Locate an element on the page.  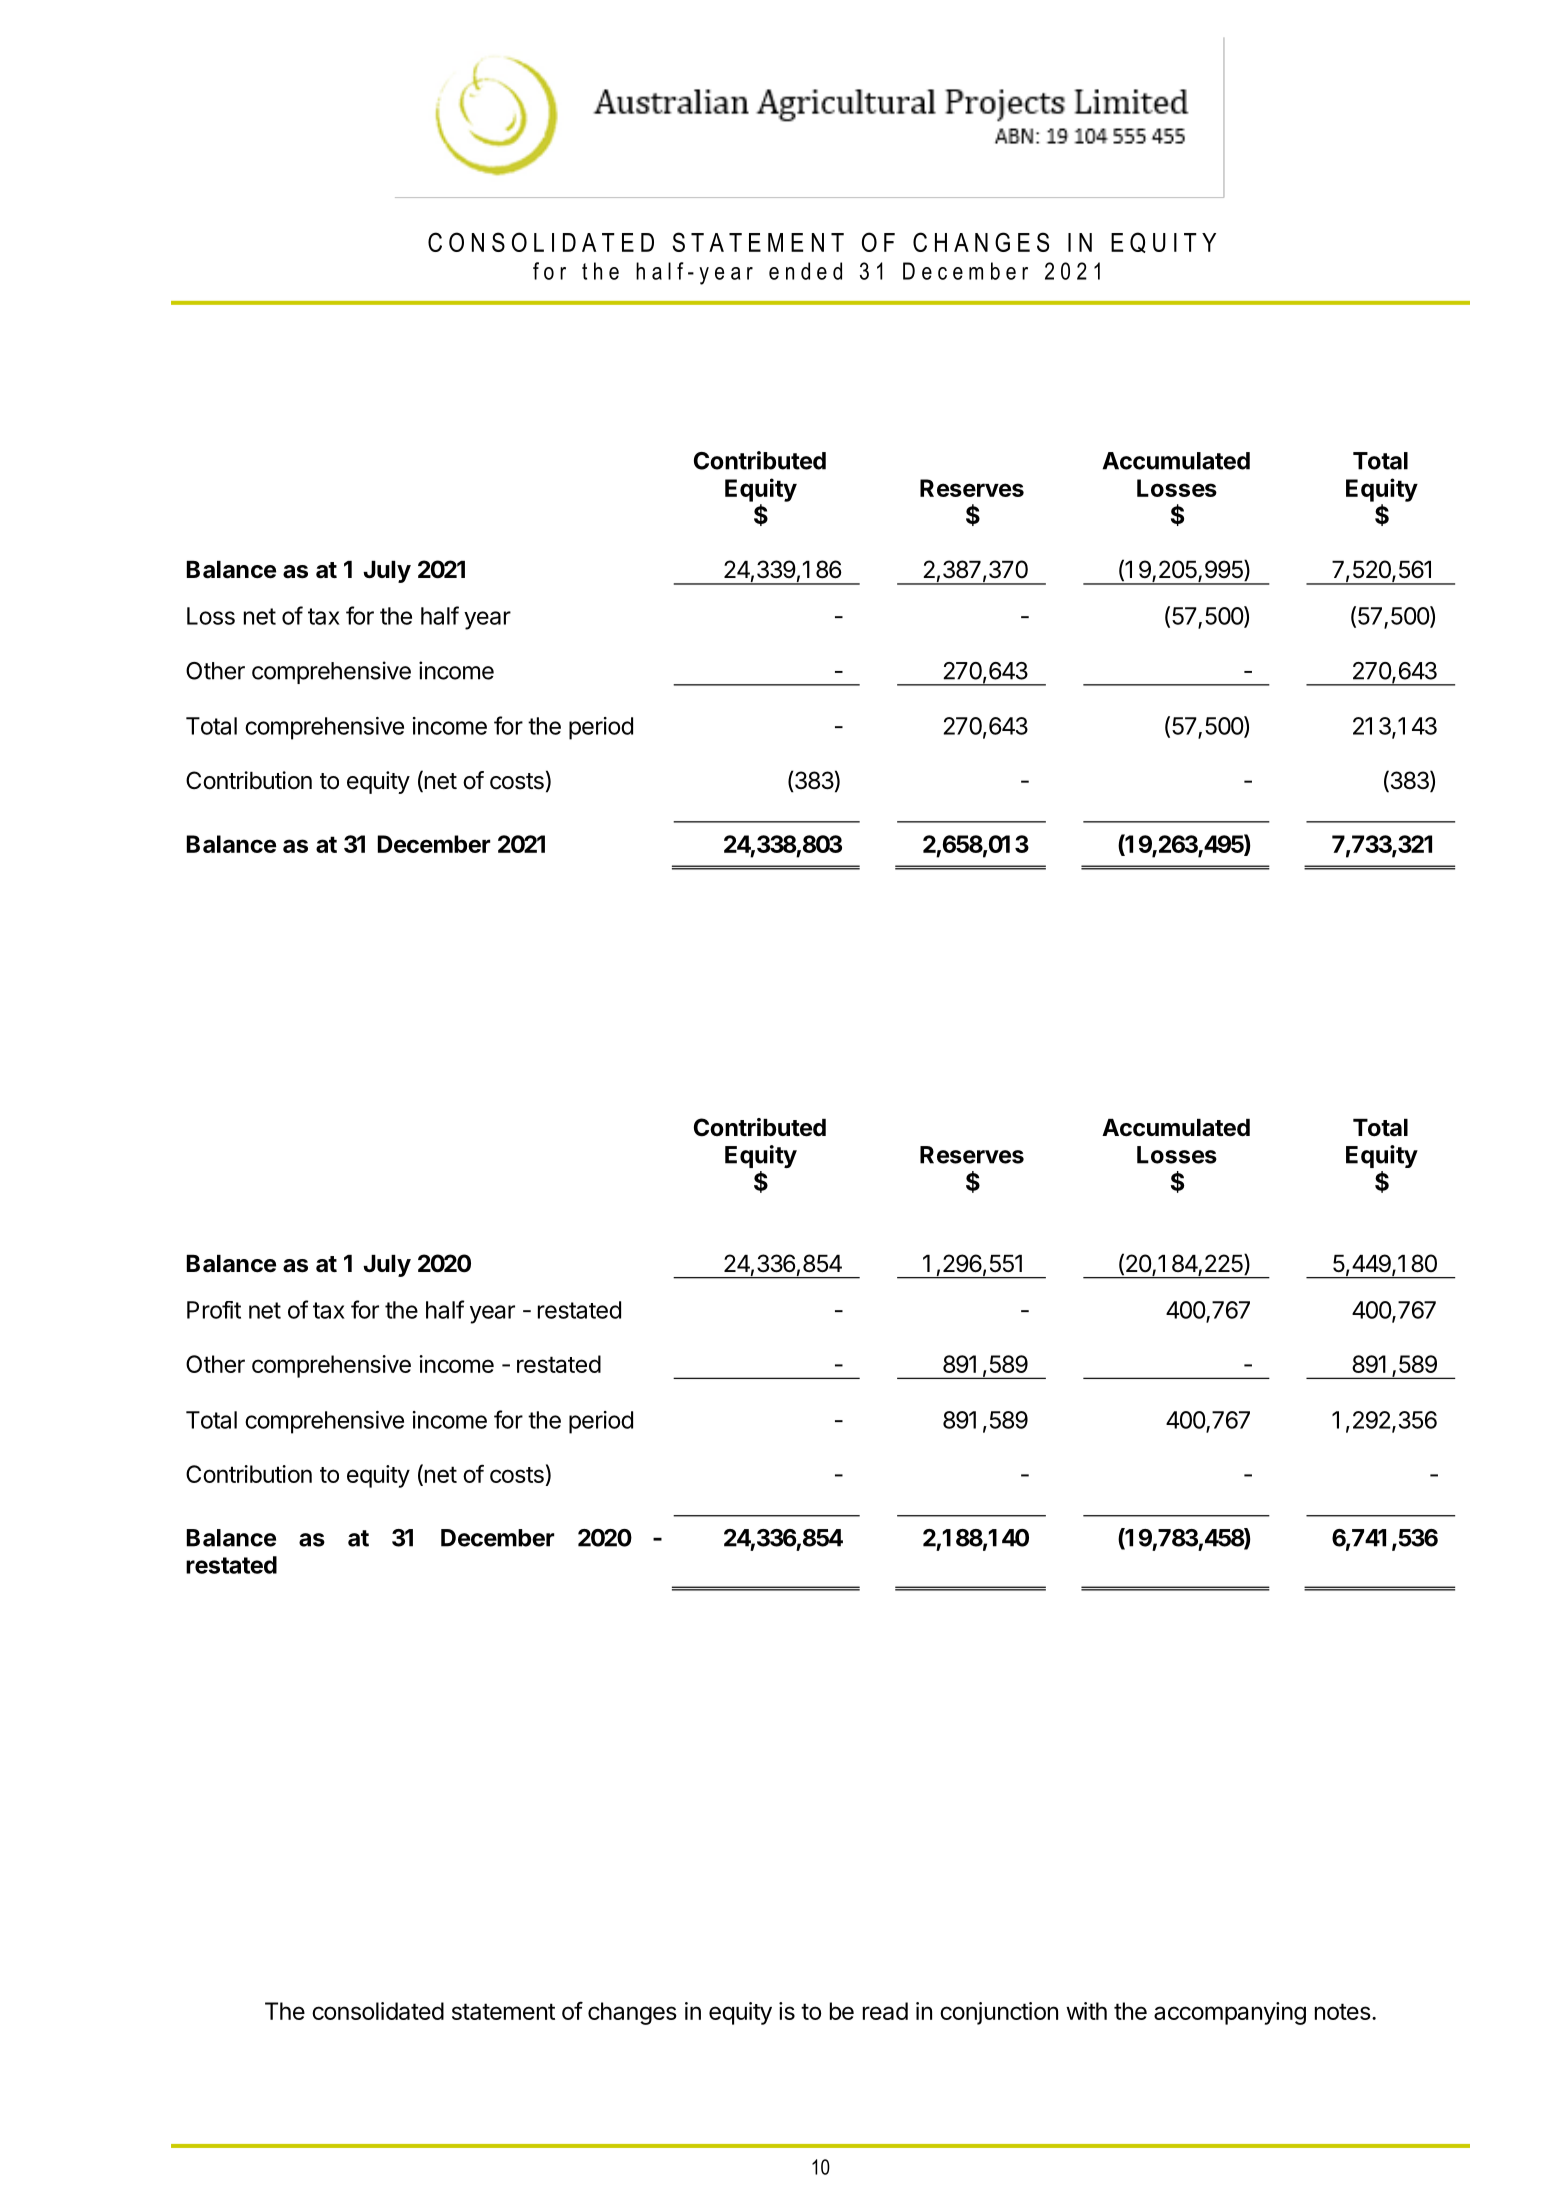
accompanying is located at coordinates (1230, 2013).
